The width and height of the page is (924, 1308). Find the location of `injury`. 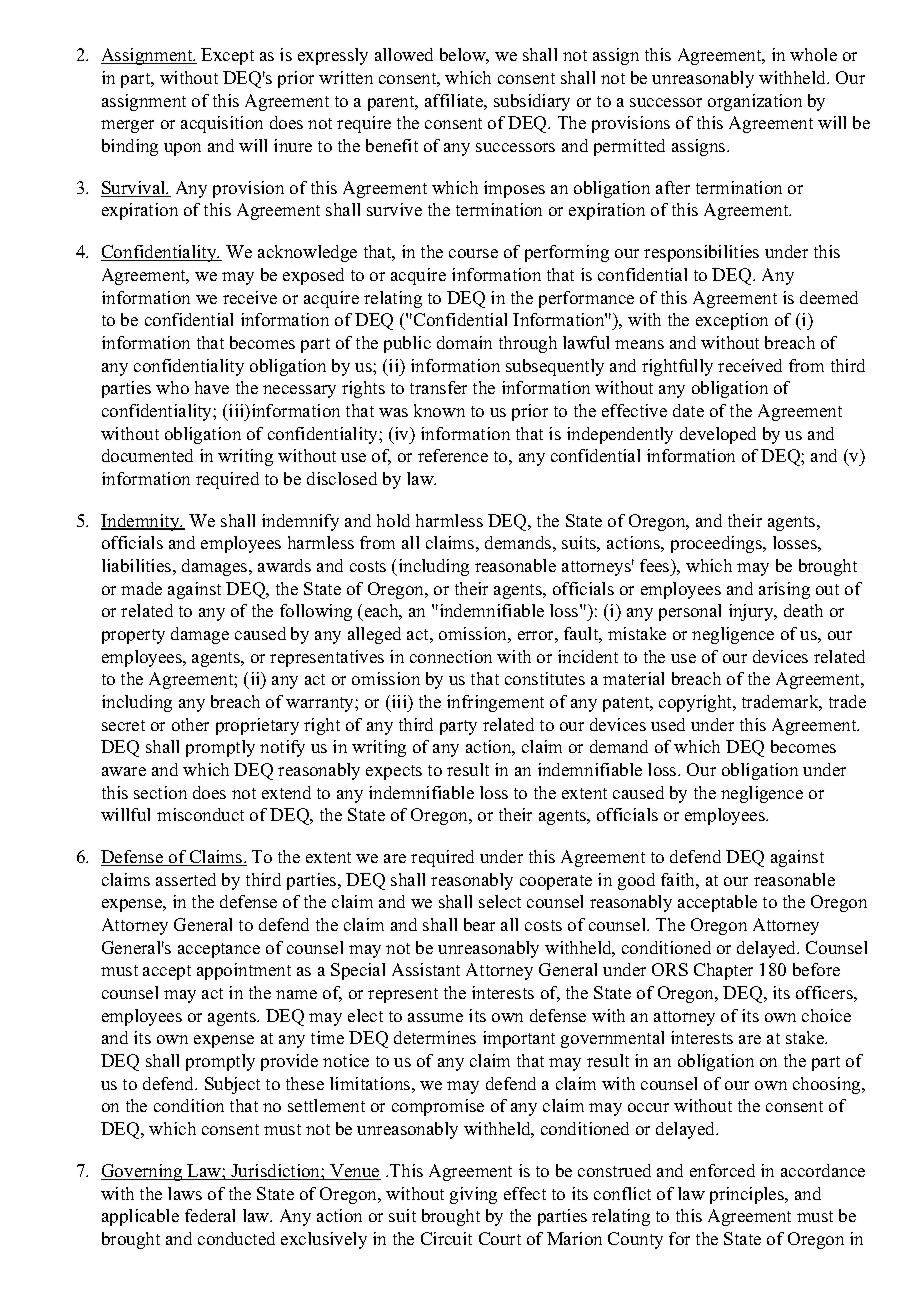

injury is located at coordinates (752, 612).
